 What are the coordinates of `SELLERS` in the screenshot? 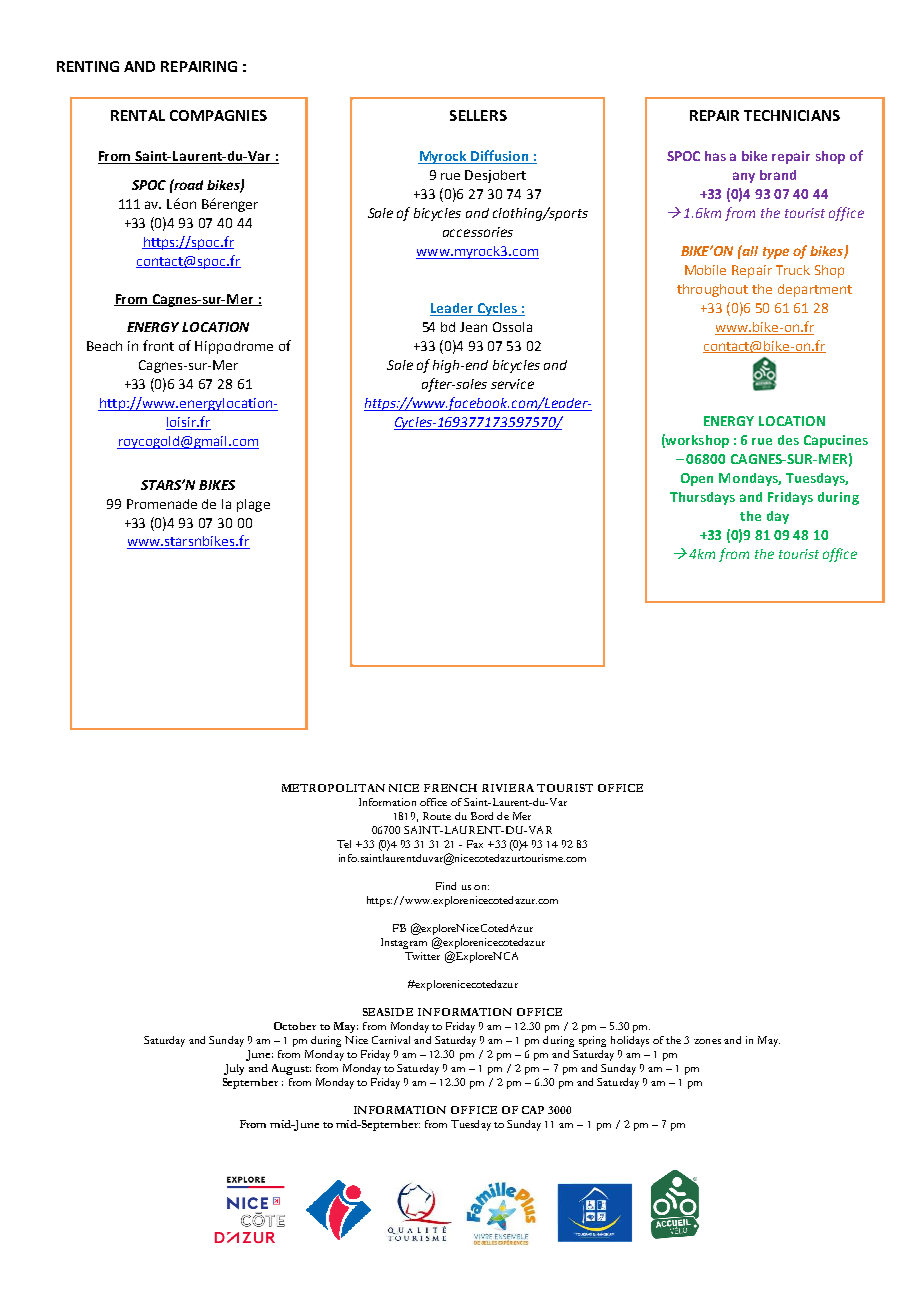 It's located at (478, 115).
